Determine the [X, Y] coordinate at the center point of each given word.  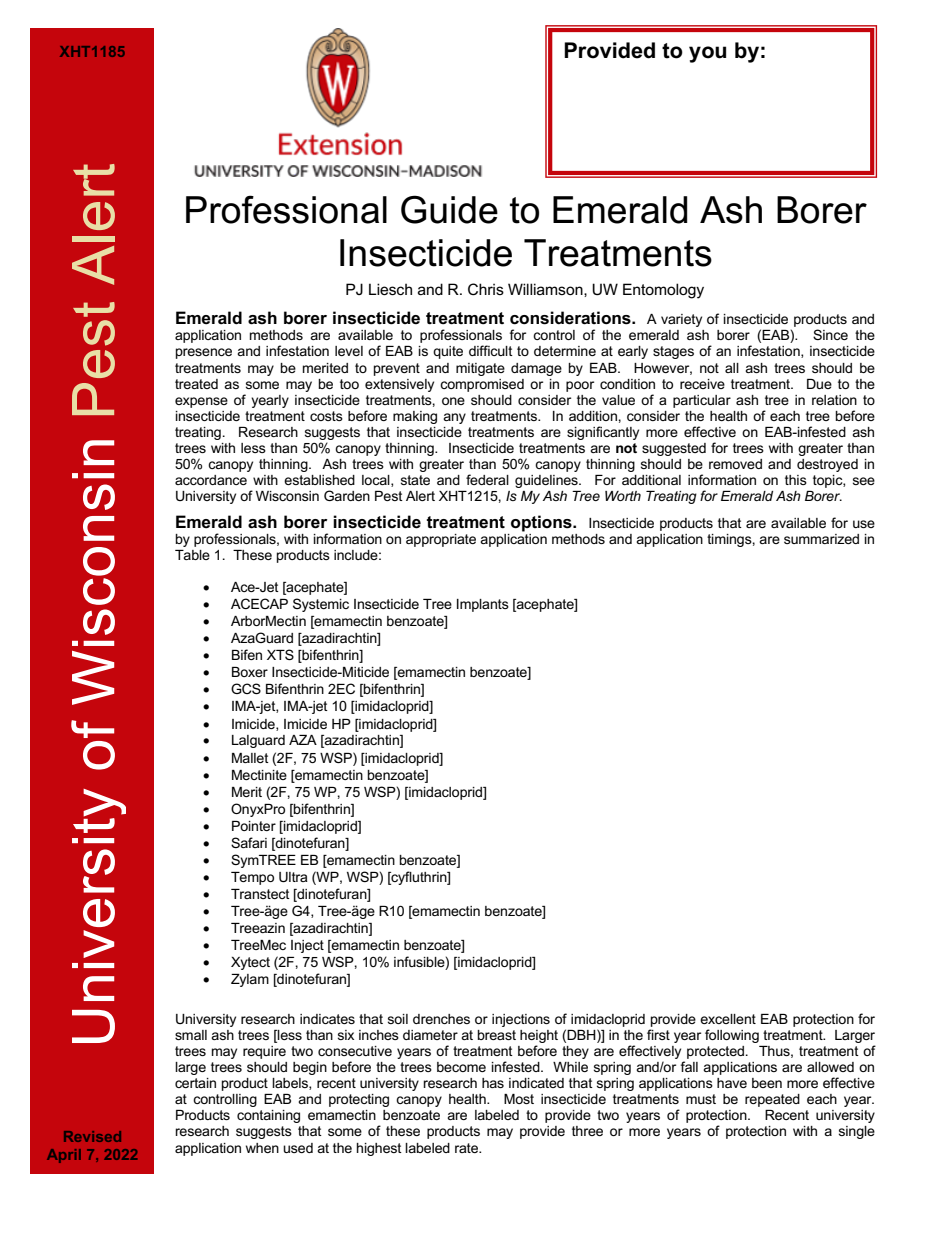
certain [195, 1083]
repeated [772, 1100]
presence [204, 353]
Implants [483, 605]
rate [467, 1148]
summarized [821, 539]
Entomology [663, 291]
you [707, 54]
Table [192, 555]
